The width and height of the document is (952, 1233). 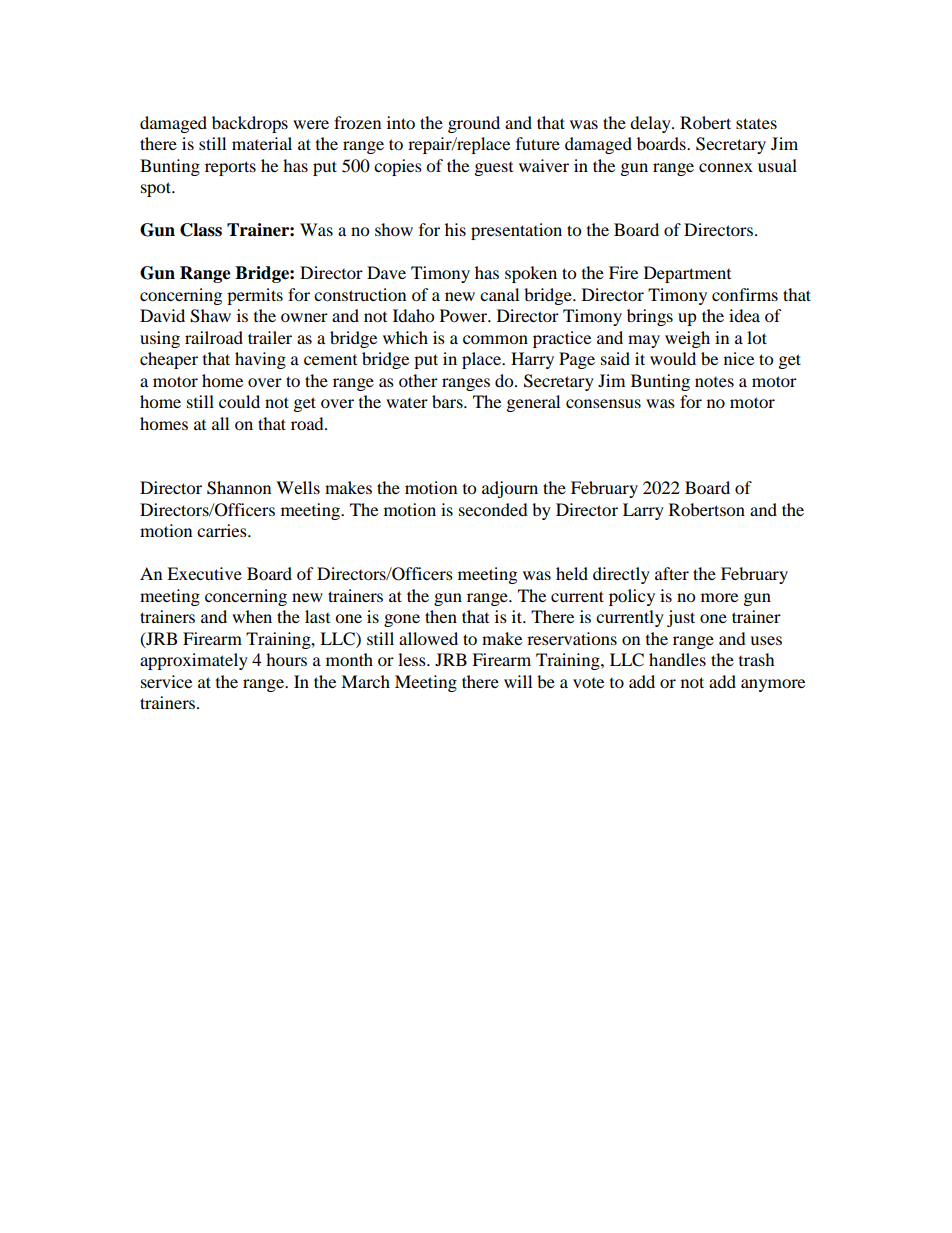 I want to click on approximately, so click(x=194, y=661).
